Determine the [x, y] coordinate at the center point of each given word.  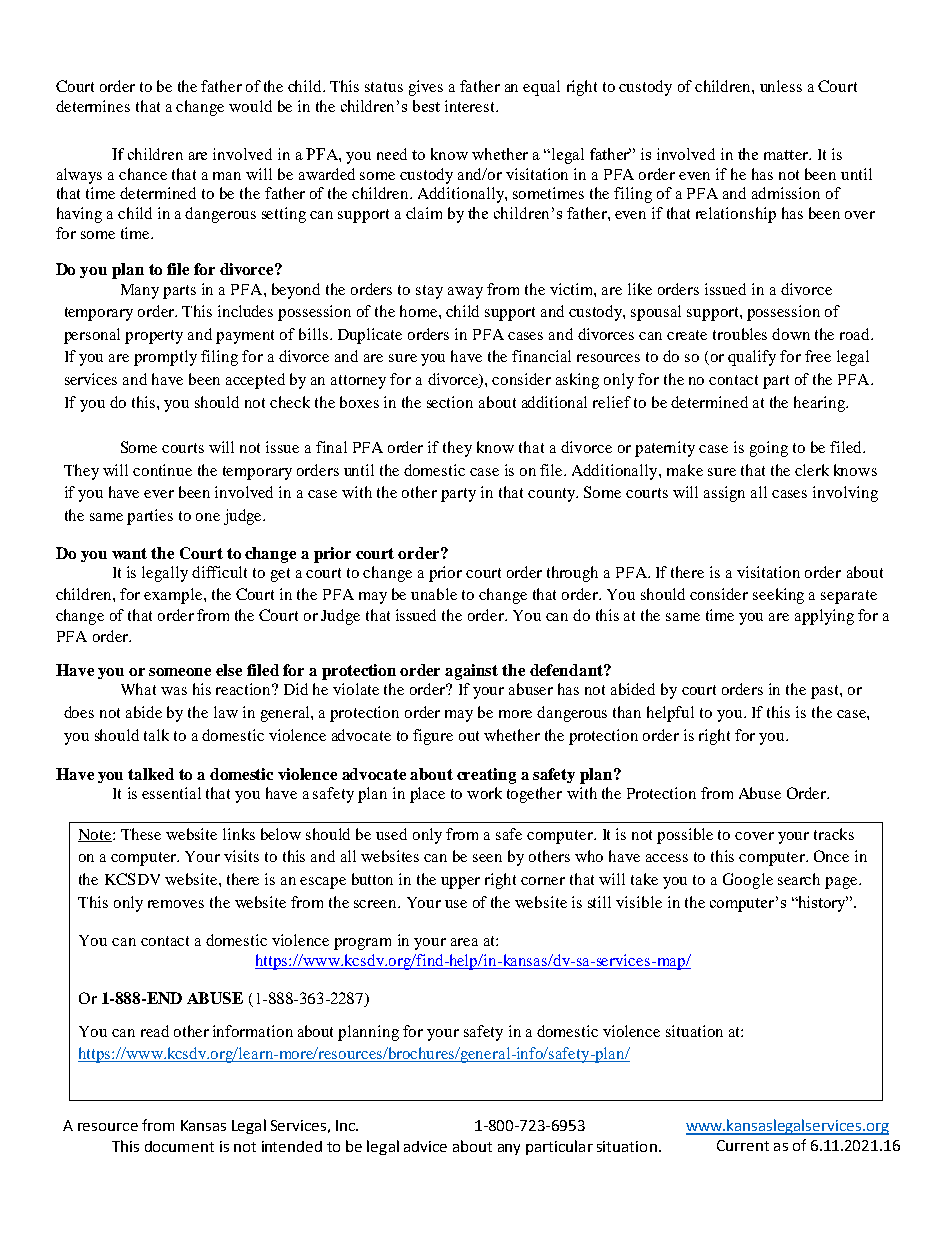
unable [434, 594]
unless [781, 86]
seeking [778, 596]
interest [471, 106]
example [174, 596]
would [250, 106]
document [179, 1146]
